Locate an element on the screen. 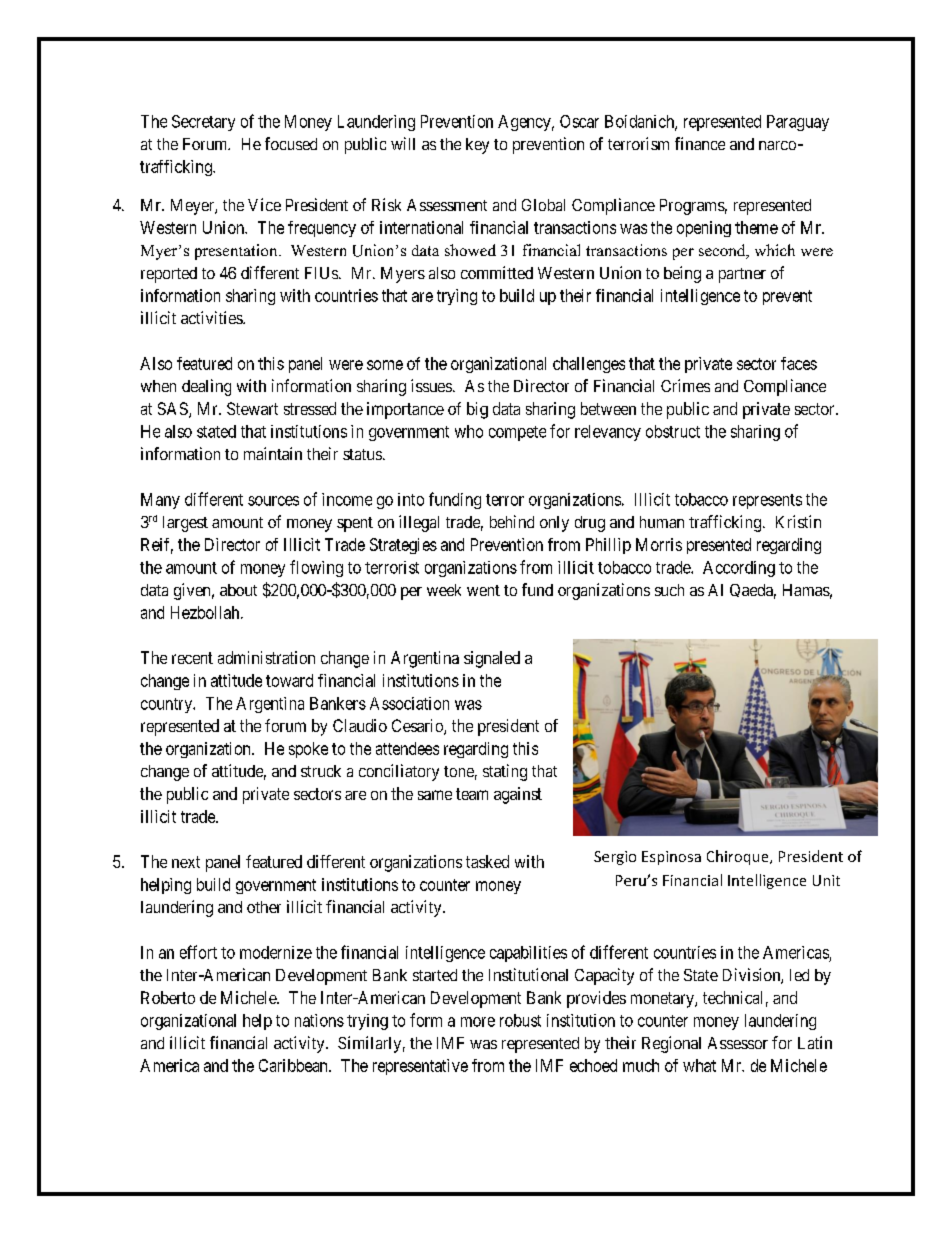 This screenshot has height=1233, width=952. key is located at coordinates (477, 146).
